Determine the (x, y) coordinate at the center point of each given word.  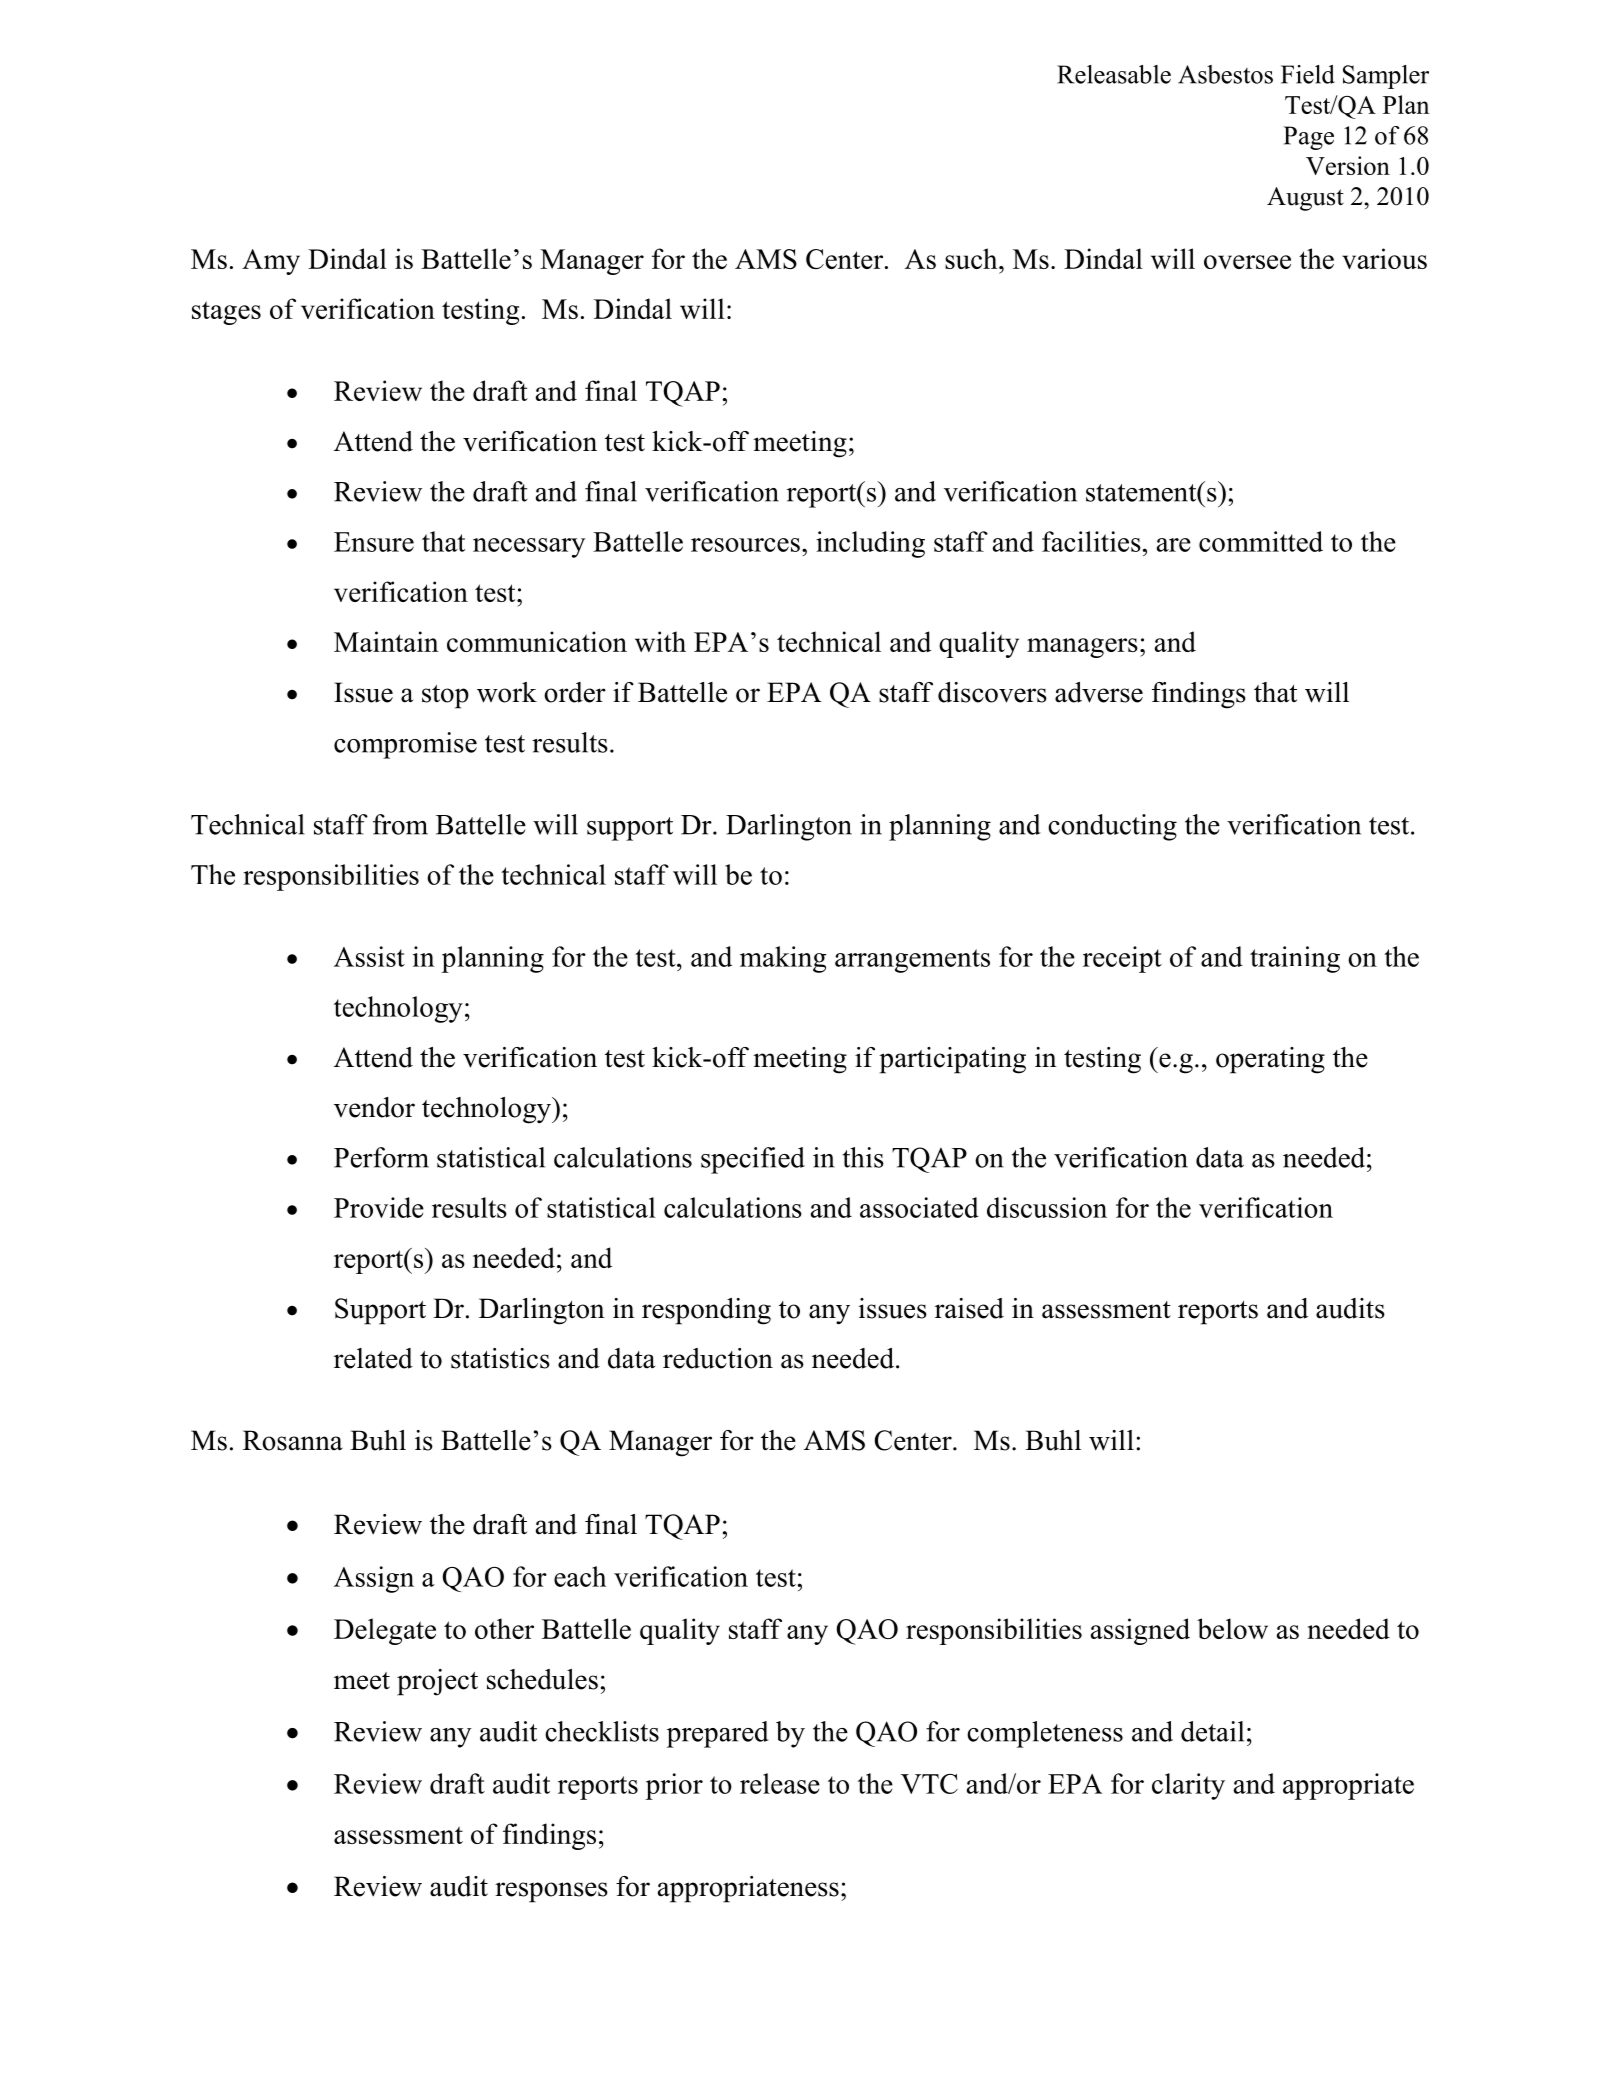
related (373, 1358)
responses (551, 1892)
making (783, 959)
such (972, 258)
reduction (718, 1358)
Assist (369, 956)
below (1232, 1628)
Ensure (374, 542)
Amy (271, 262)
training (1295, 959)
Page (1309, 138)
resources (745, 545)
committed (1261, 541)
